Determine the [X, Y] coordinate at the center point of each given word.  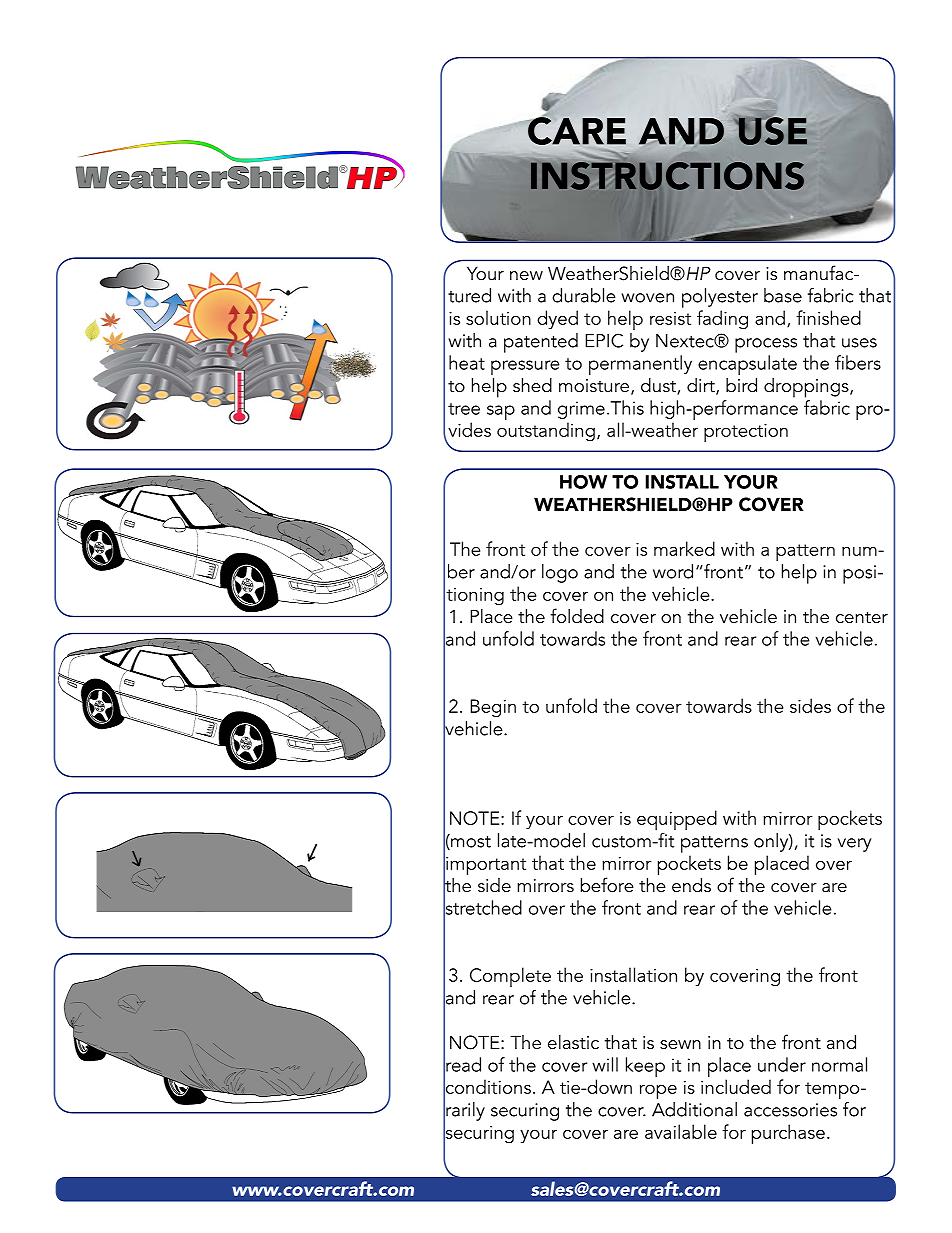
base [783, 295]
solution [498, 317]
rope [658, 1091]
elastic [573, 1042]
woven [647, 298]
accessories [790, 1110]
